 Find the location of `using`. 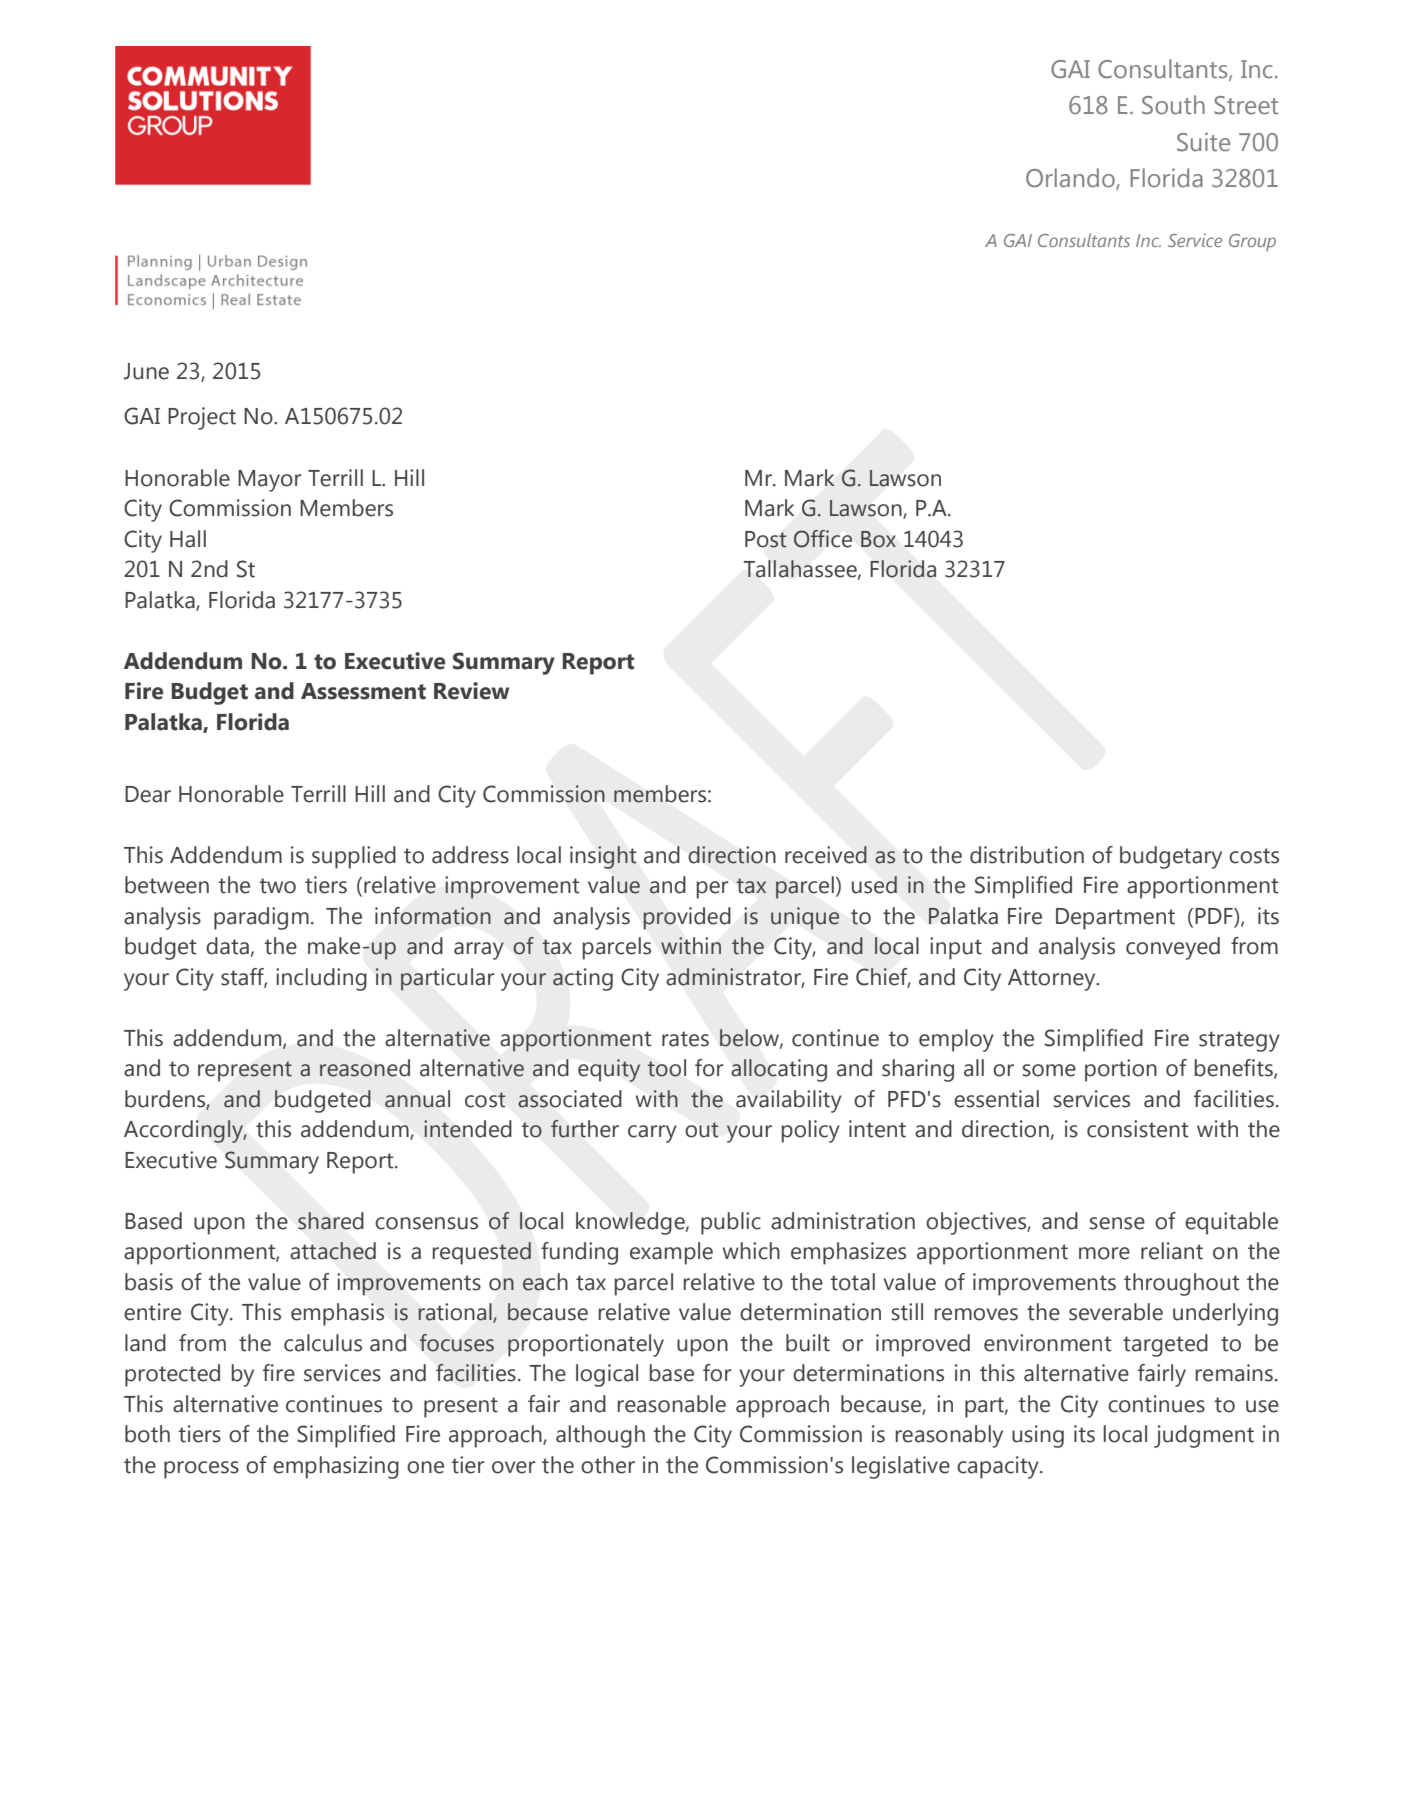

using is located at coordinates (1038, 1436).
